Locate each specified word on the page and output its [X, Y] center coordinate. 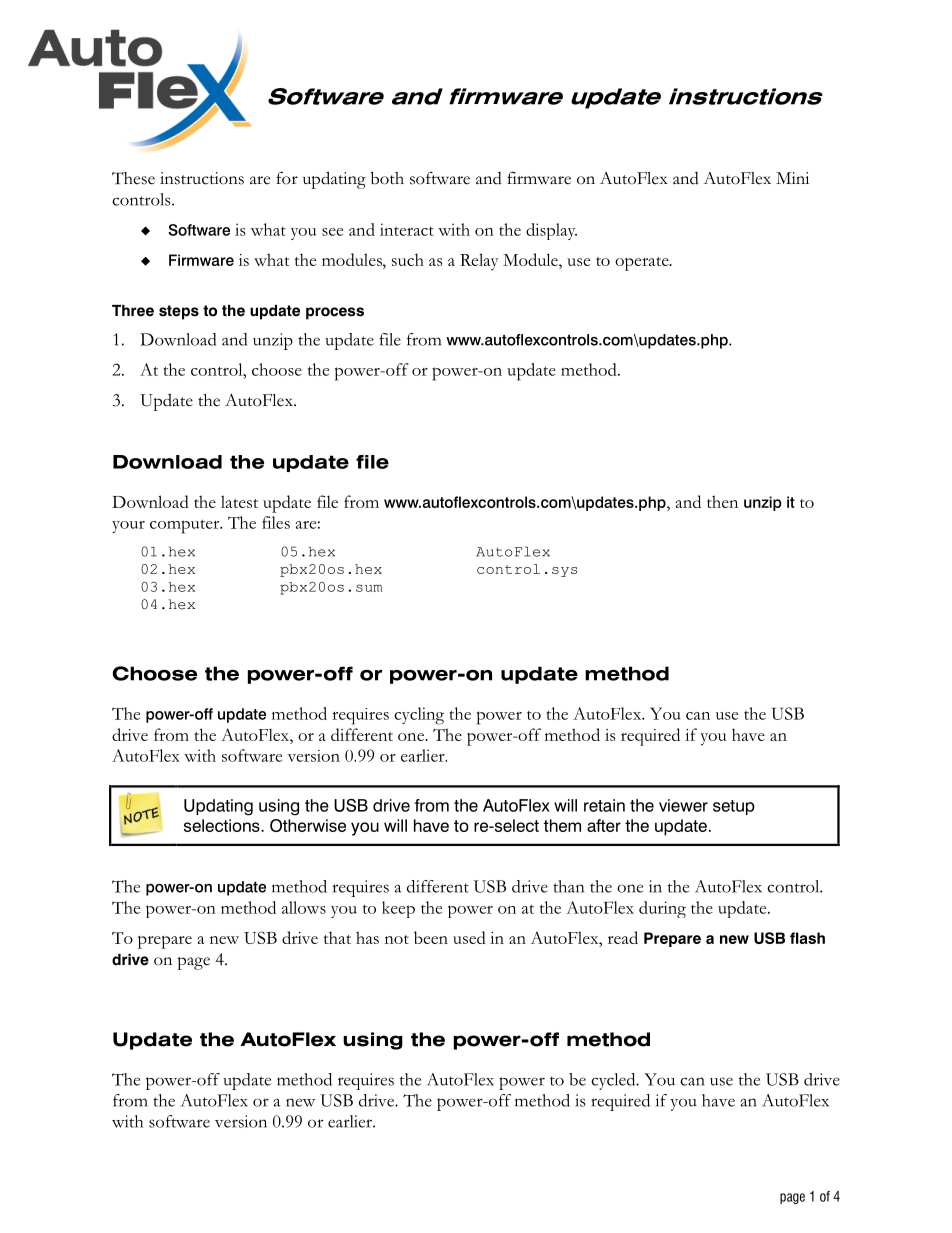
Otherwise [308, 825]
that [337, 937]
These [133, 178]
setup [734, 807]
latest [239, 501]
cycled [614, 1081]
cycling [419, 716]
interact [407, 229]
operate [643, 264]
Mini [792, 178]
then [722, 501]
